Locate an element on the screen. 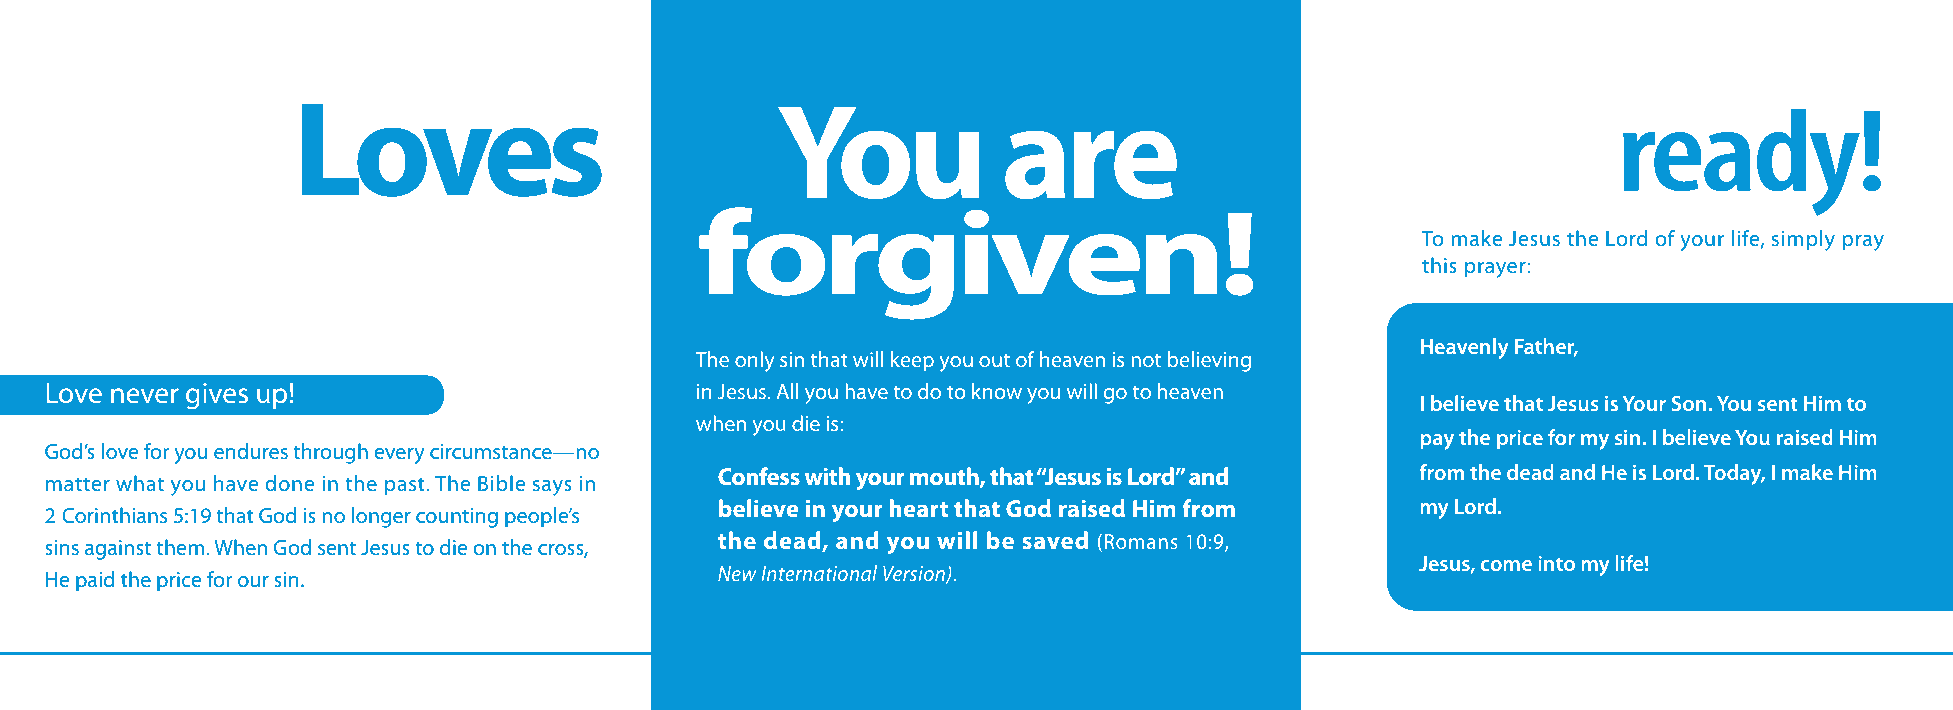 The image size is (1953, 710). simply is located at coordinates (1803, 240).
